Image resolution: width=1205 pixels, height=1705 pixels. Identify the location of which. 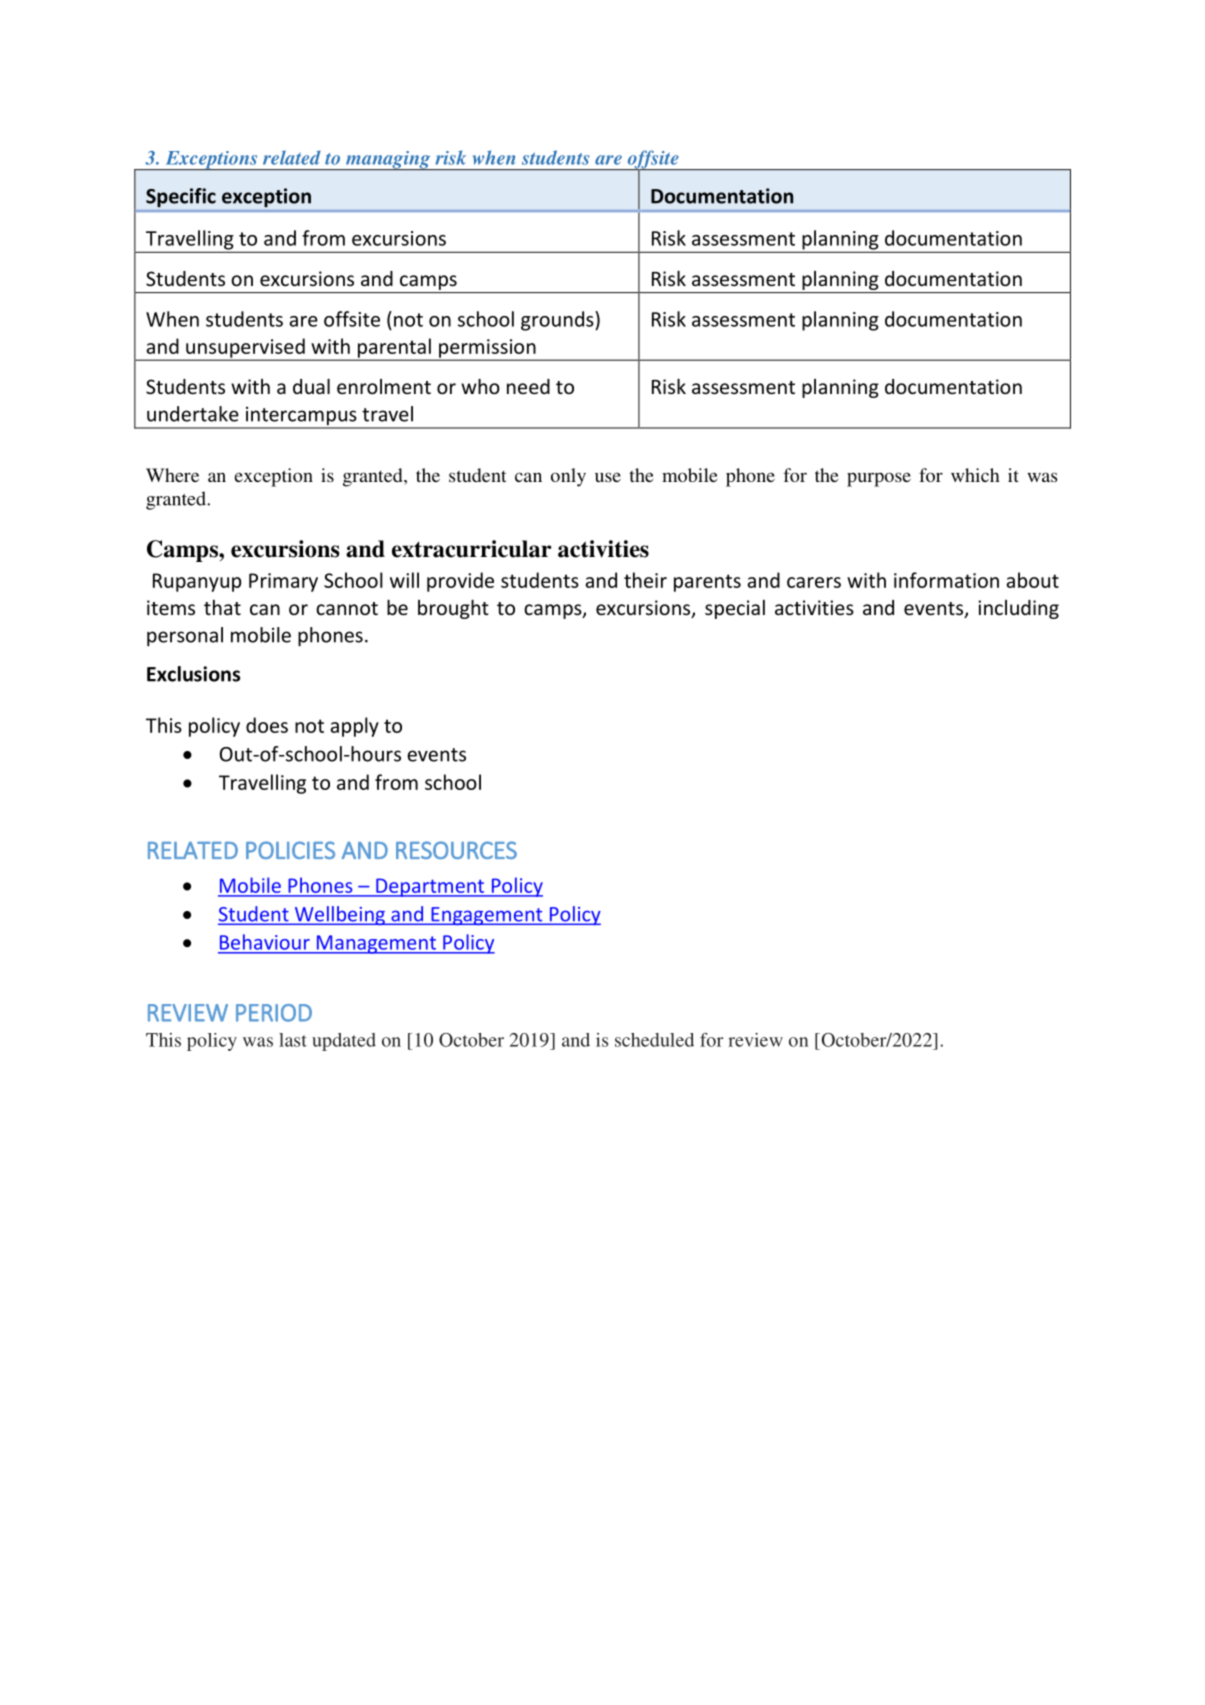
(975, 475).
